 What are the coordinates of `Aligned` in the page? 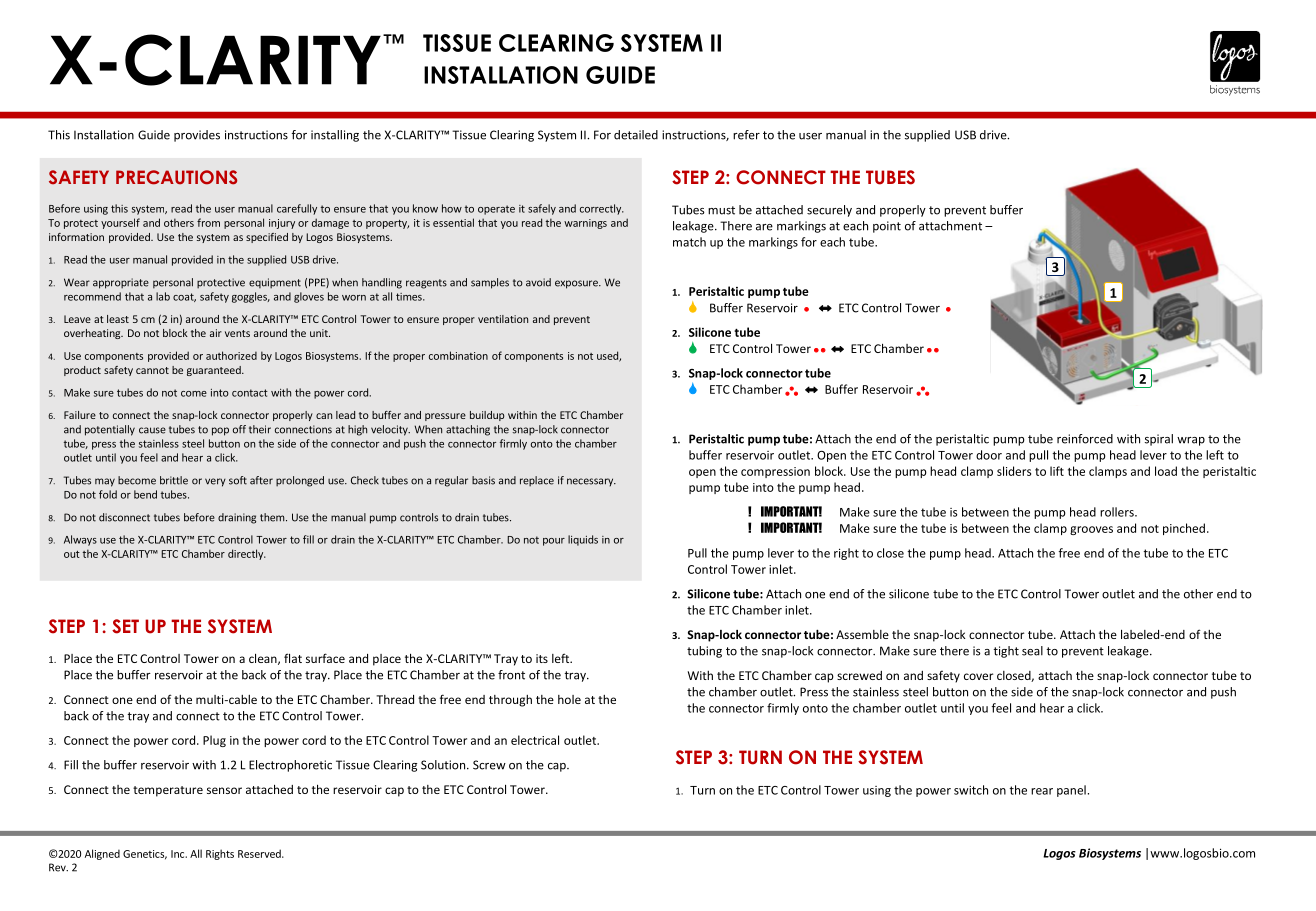 It's located at (102, 854).
